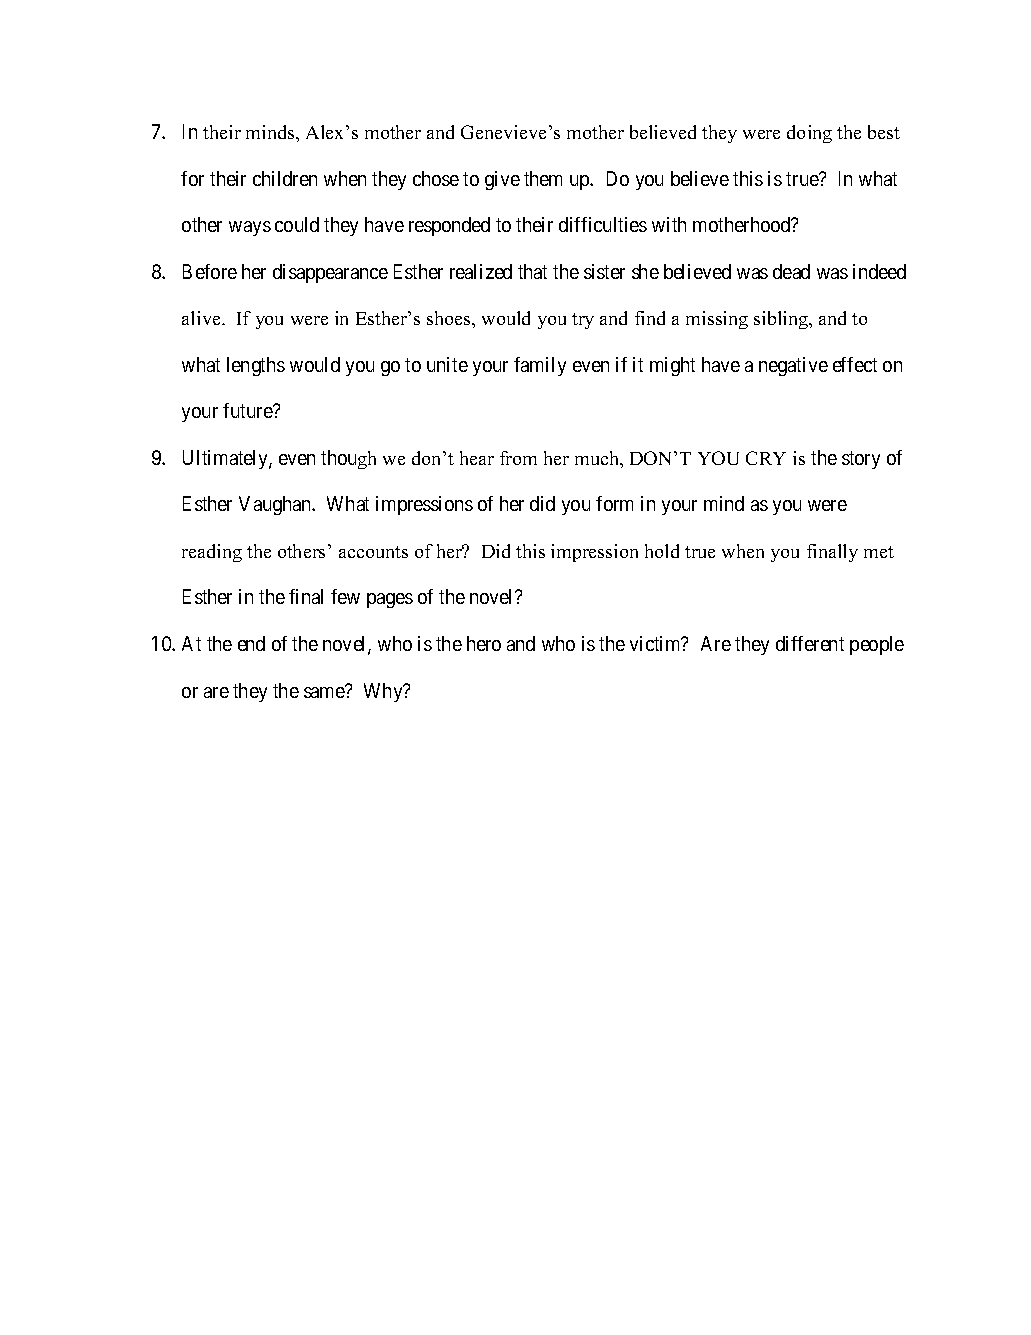 The image size is (1031, 1335). Describe the element at coordinates (540, 366) in the page. I see `family` at that location.
